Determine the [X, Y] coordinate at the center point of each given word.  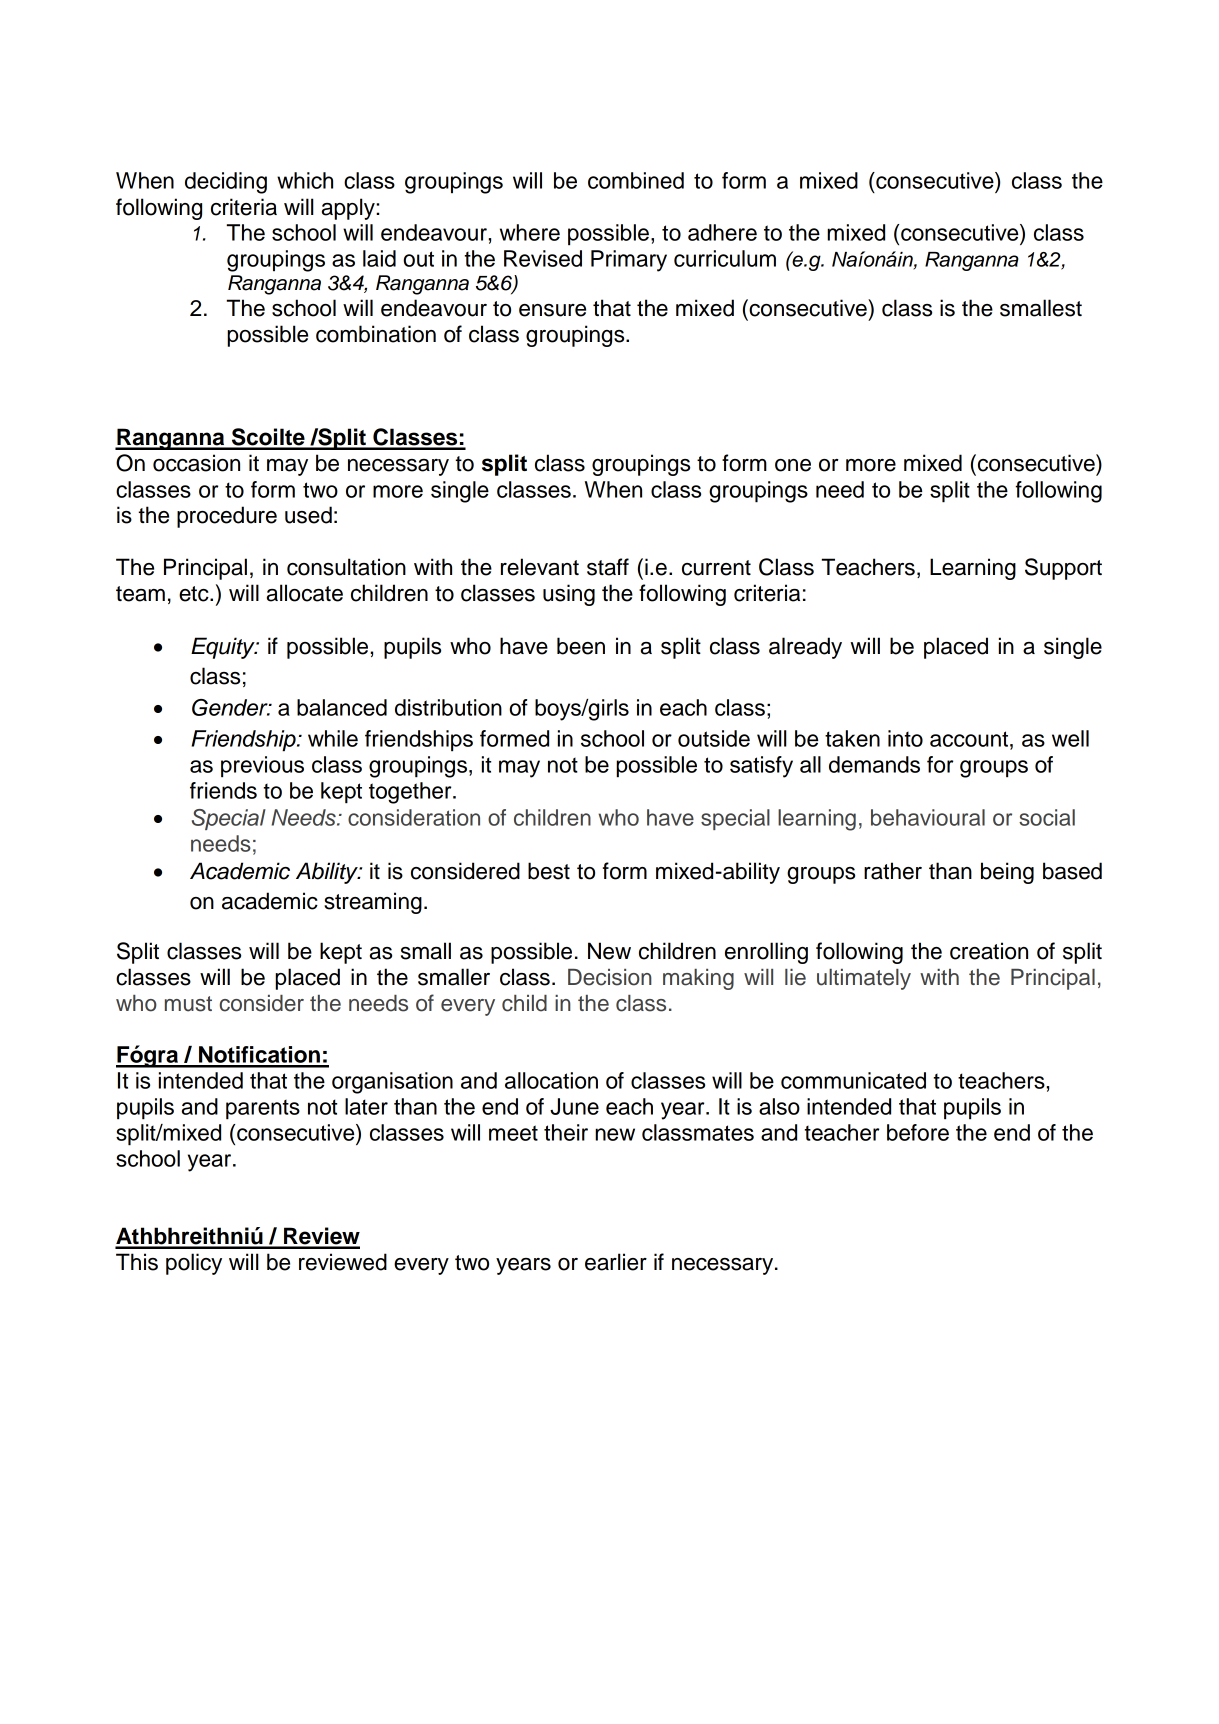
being [1007, 873]
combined [636, 180]
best [549, 871]
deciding [226, 183]
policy [194, 1264]
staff [608, 567]
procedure [227, 517]
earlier [616, 1262]
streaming [373, 903]
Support [1063, 569]
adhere [722, 232]
